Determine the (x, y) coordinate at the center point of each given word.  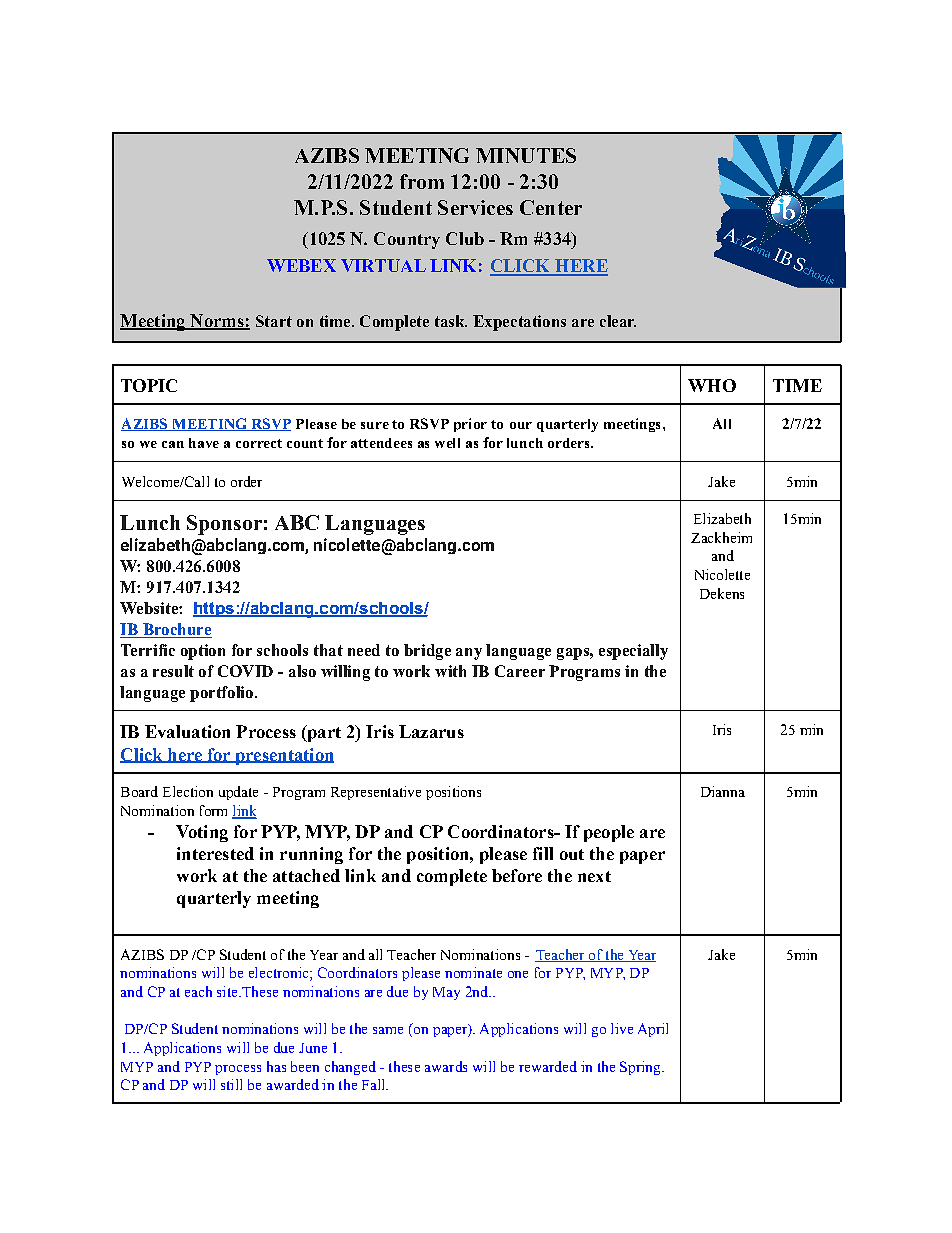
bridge (427, 652)
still (231, 1084)
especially (633, 652)
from (422, 181)
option (203, 652)
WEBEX (301, 265)
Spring (641, 1068)
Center (551, 207)
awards (446, 1066)
